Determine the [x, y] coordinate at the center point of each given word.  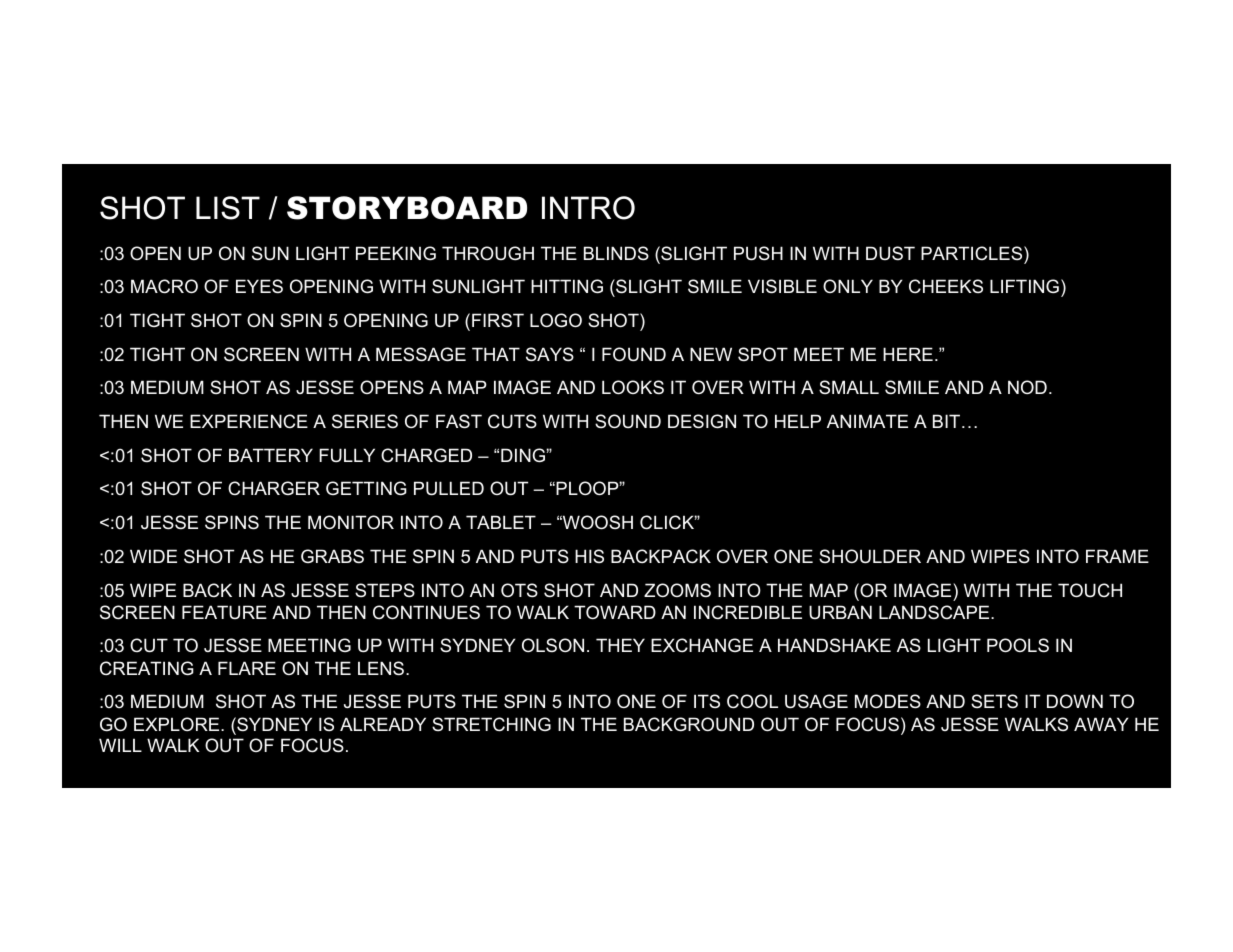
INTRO [588, 208]
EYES [259, 286]
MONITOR [351, 522]
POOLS [1018, 645]
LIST [228, 208]
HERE [908, 354]
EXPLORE [178, 724]
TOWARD [615, 612]
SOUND [628, 421]
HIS [589, 556]
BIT [948, 421]
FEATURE [224, 612]
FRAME [1117, 556]
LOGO [556, 320]
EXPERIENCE [249, 421]
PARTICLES [973, 253]
